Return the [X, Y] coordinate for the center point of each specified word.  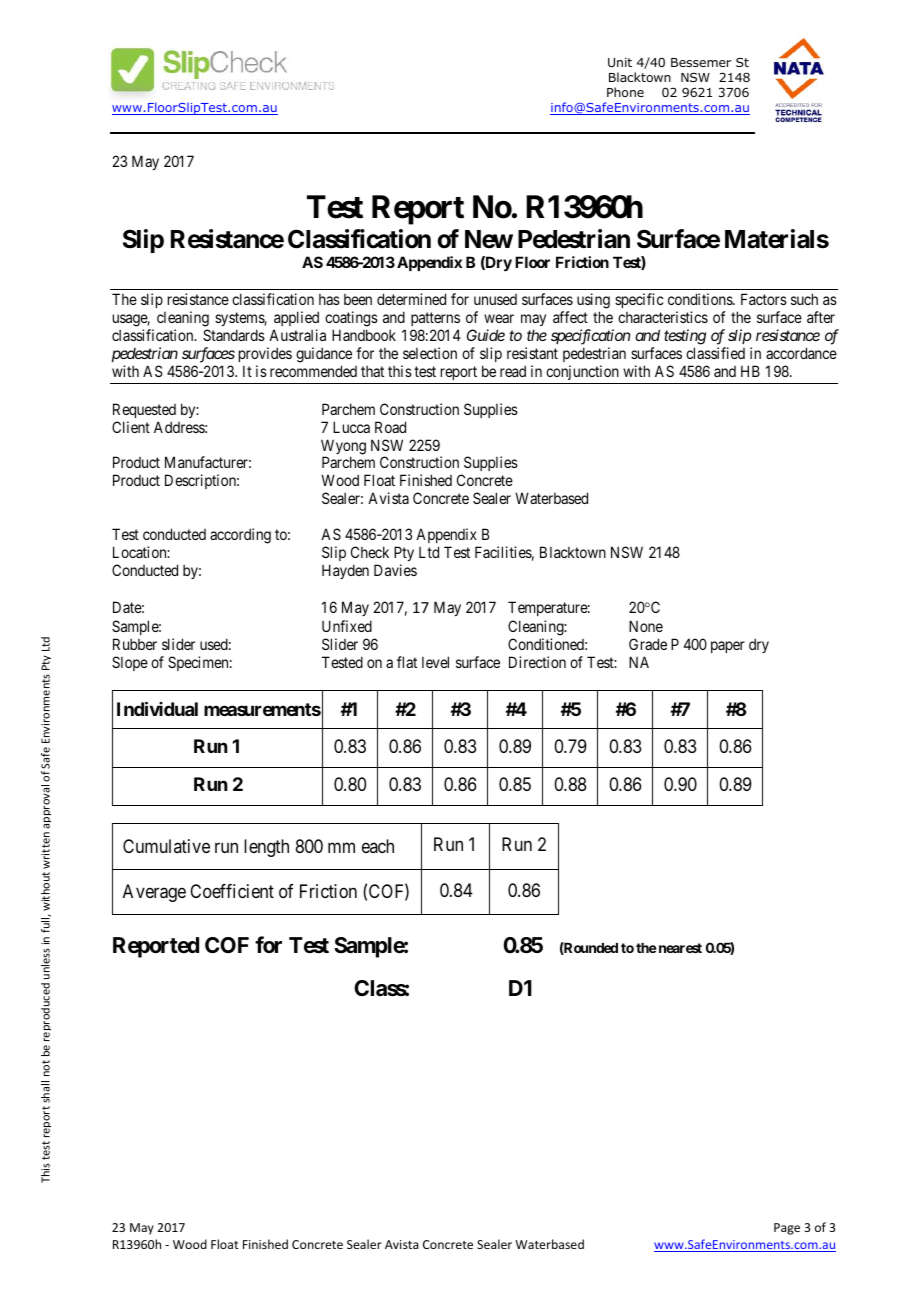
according [240, 536]
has [329, 299]
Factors [764, 299]
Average [154, 893]
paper [728, 647]
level [435, 662]
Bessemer [701, 62]
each [378, 846]
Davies [395, 570]
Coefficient [232, 891]
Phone [625, 92]
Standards [234, 335]
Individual [157, 708]
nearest [679, 948]
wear [499, 318]
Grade [648, 644]
